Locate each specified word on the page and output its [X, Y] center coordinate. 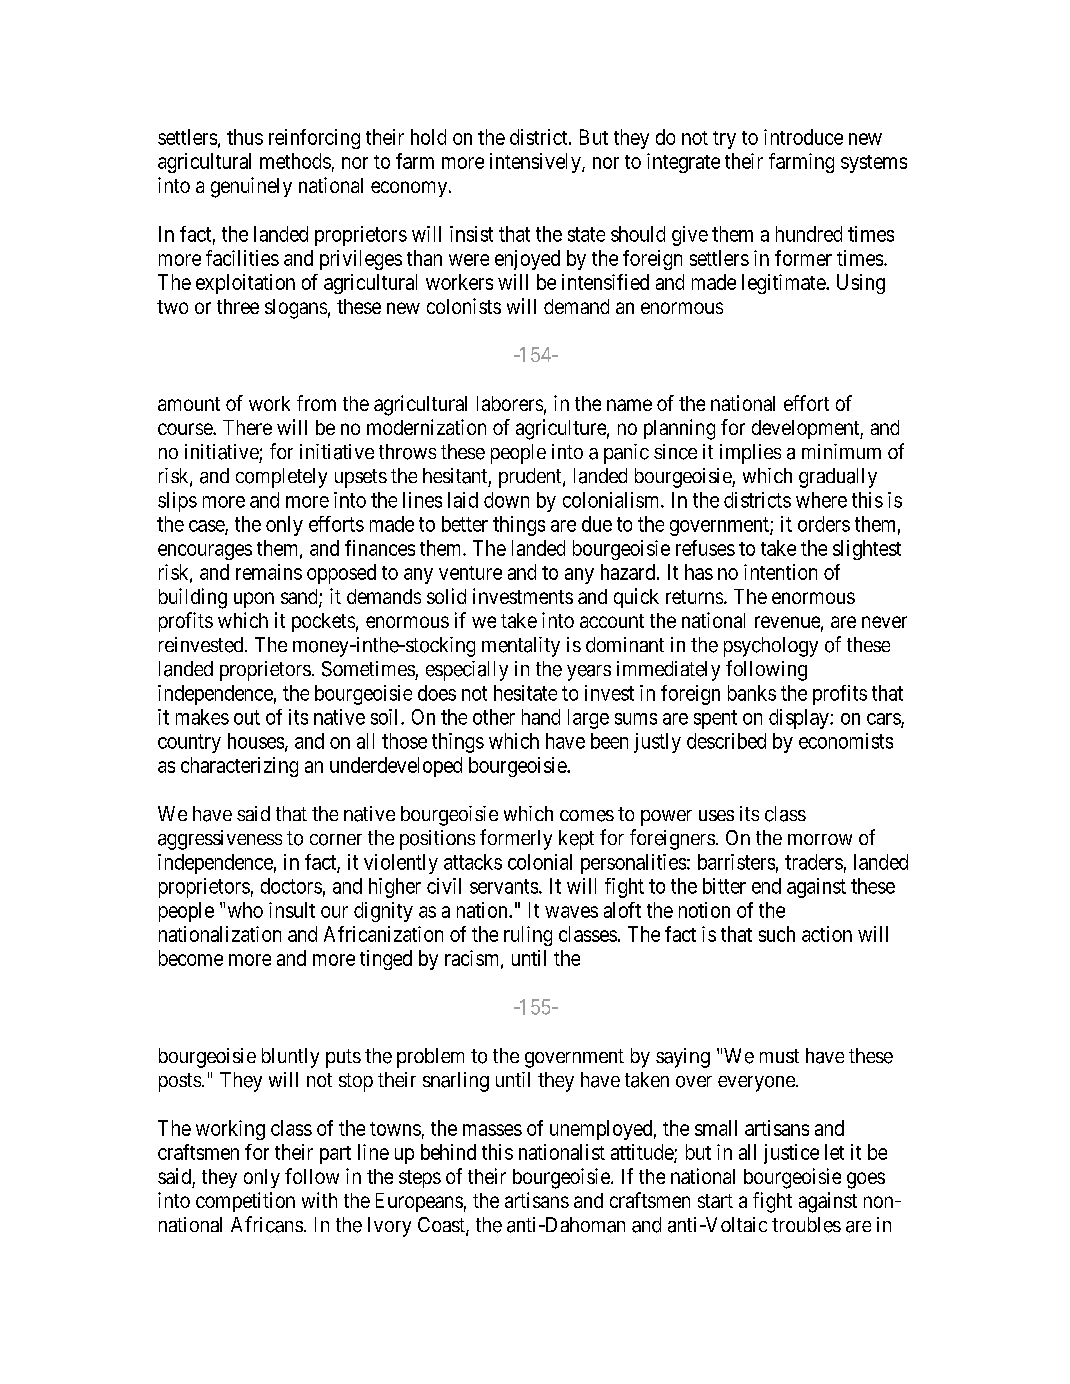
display [800, 719]
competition [245, 1202]
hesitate [525, 693]
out [247, 717]
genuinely [251, 187]
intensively [536, 163]
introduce [803, 137]
